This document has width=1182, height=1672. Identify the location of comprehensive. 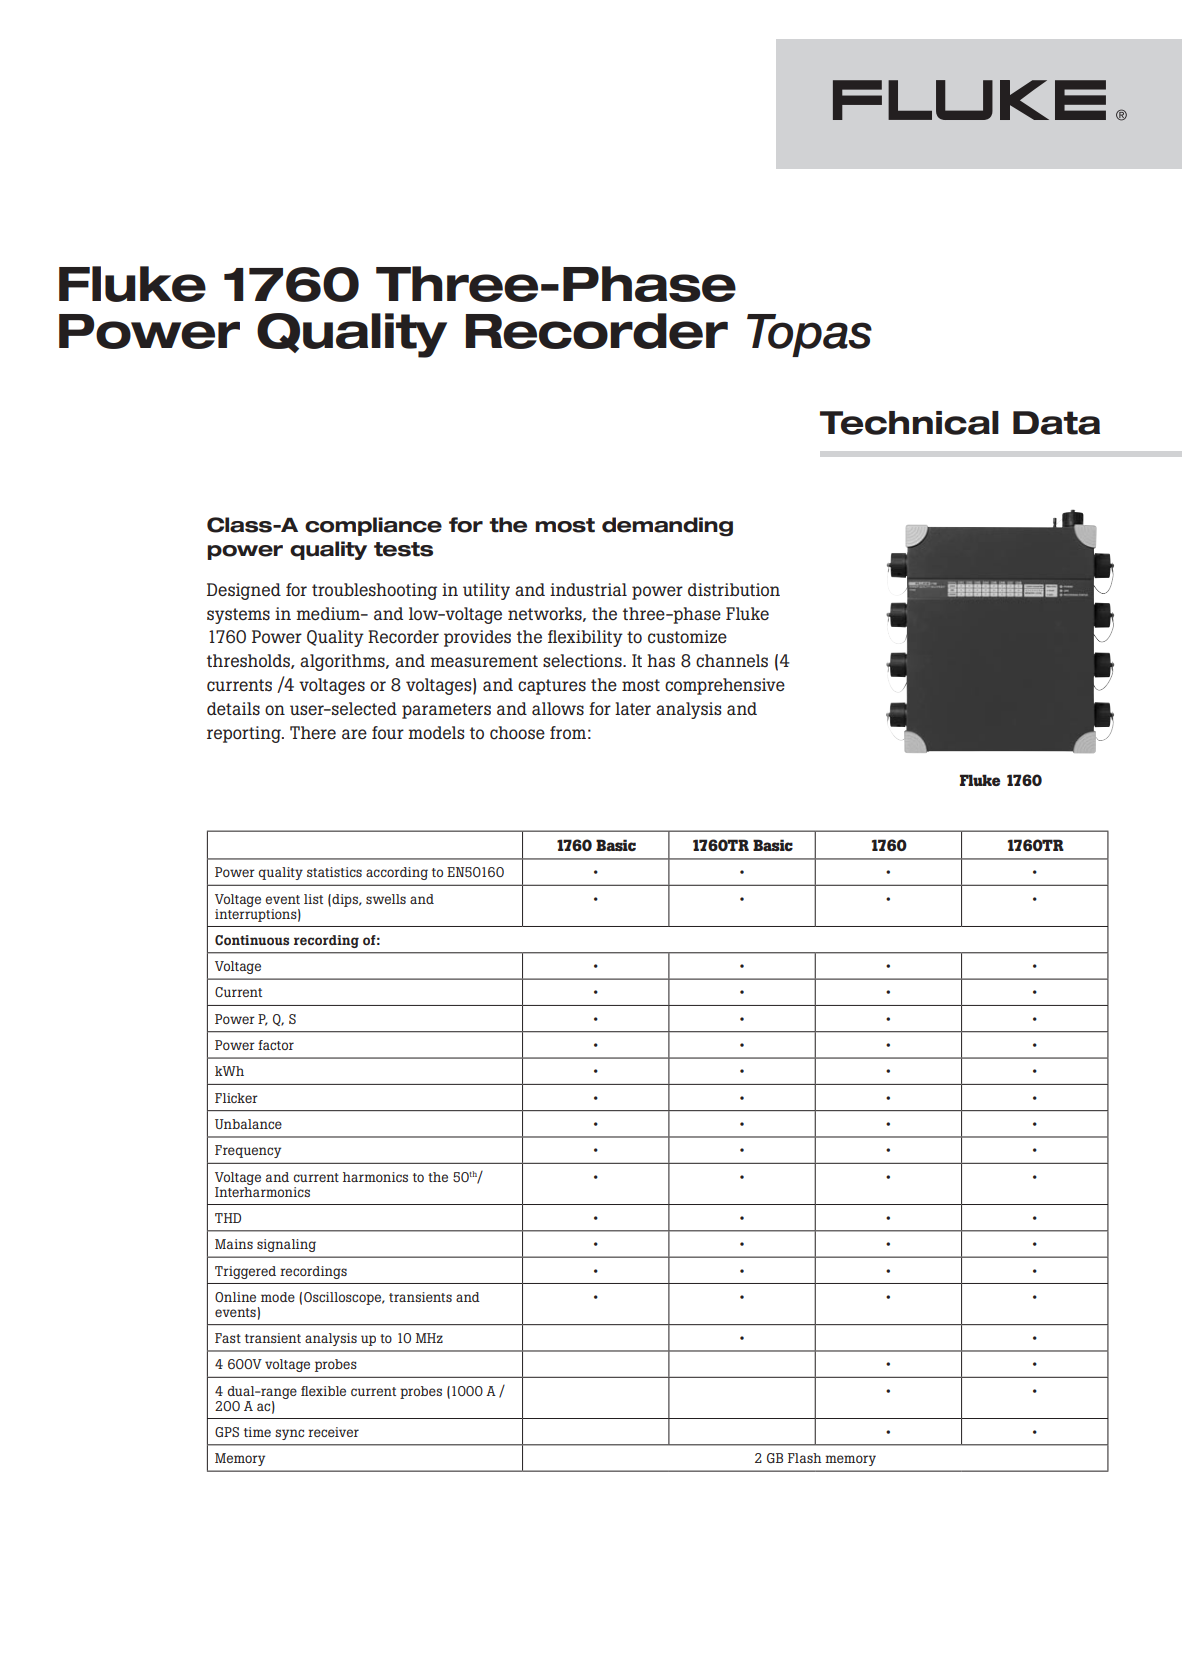
(725, 686).
